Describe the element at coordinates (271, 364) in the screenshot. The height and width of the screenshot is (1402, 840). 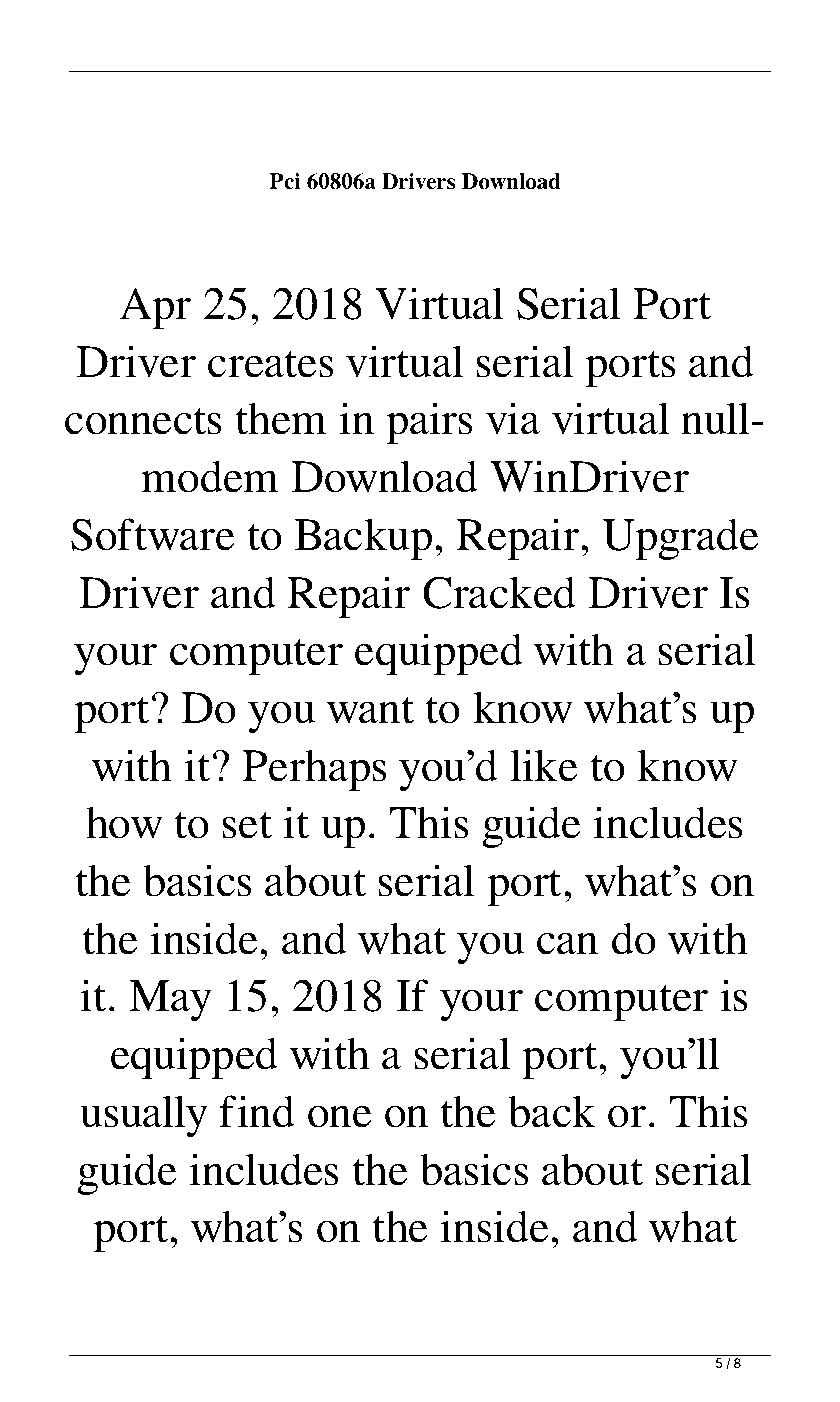
I see `creates` at that location.
